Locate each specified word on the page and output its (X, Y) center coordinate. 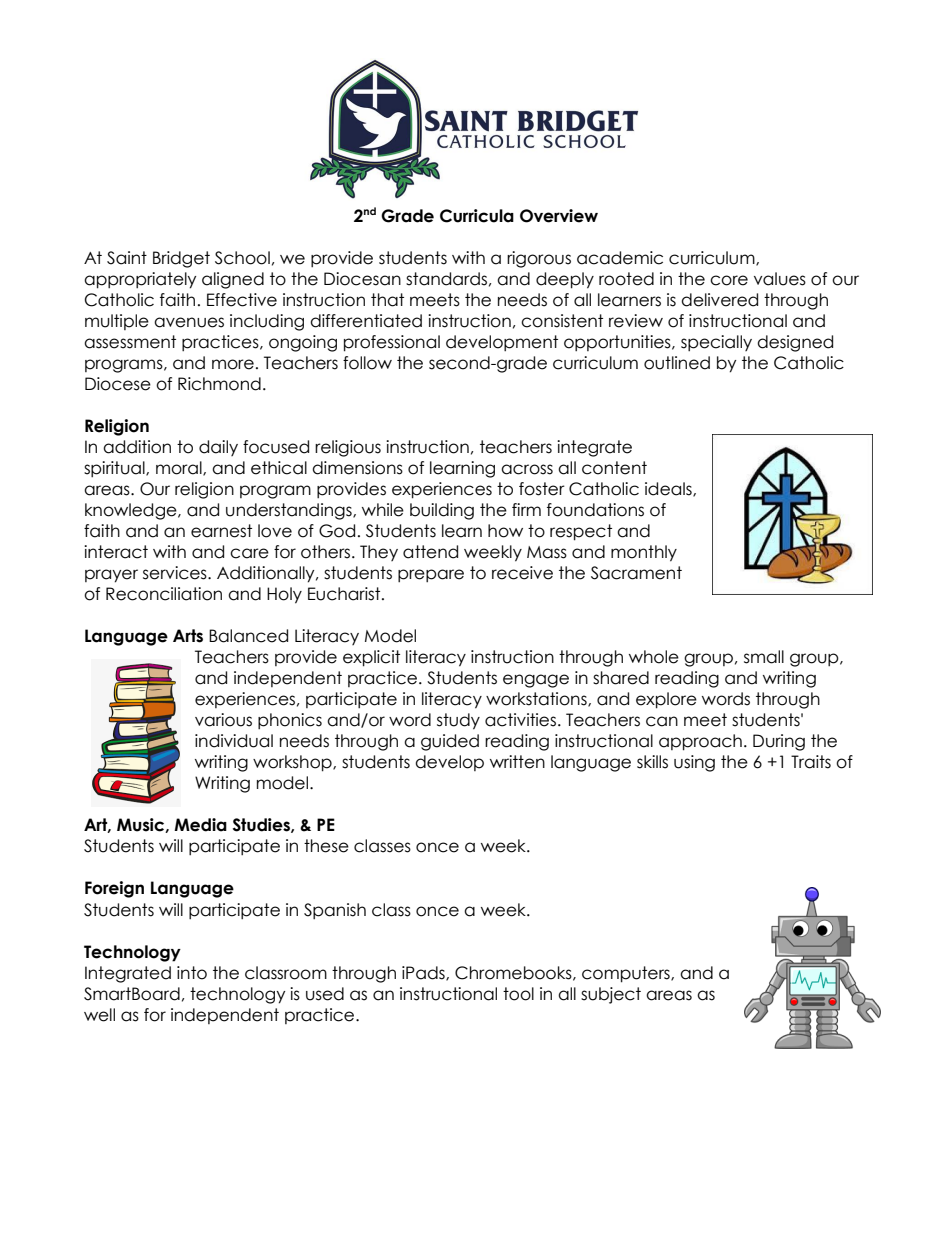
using (694, 763)
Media (200, 825)
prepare (431, 575)
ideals (669, 489)
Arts (188, 636)
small (764, 657)
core (729, 280)
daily (218, 448)
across (527, 469)
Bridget (181, 259)
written (517, 762)
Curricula (477, 216)
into (192, 973)
